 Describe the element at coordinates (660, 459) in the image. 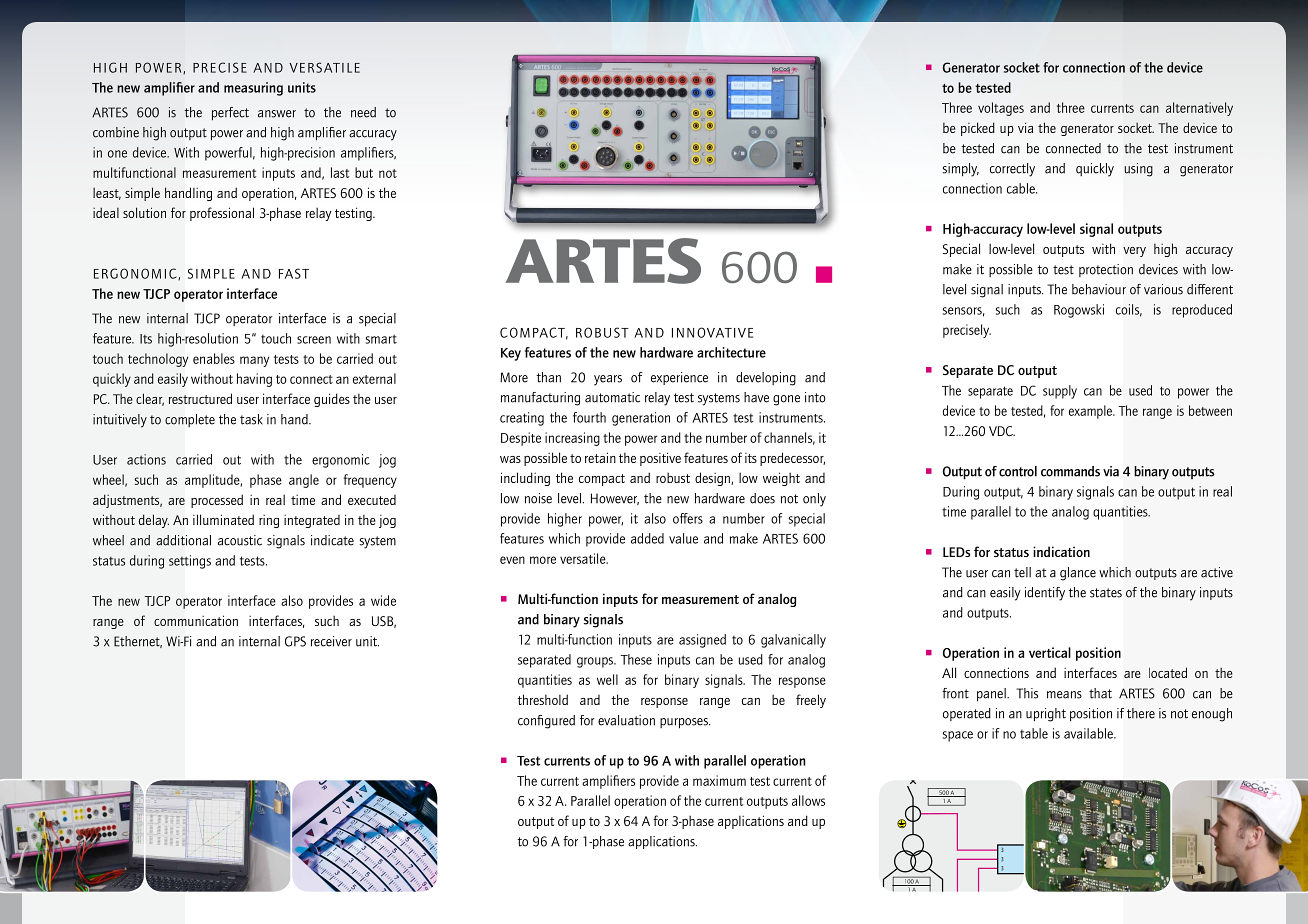

I see `positive` at that location.
